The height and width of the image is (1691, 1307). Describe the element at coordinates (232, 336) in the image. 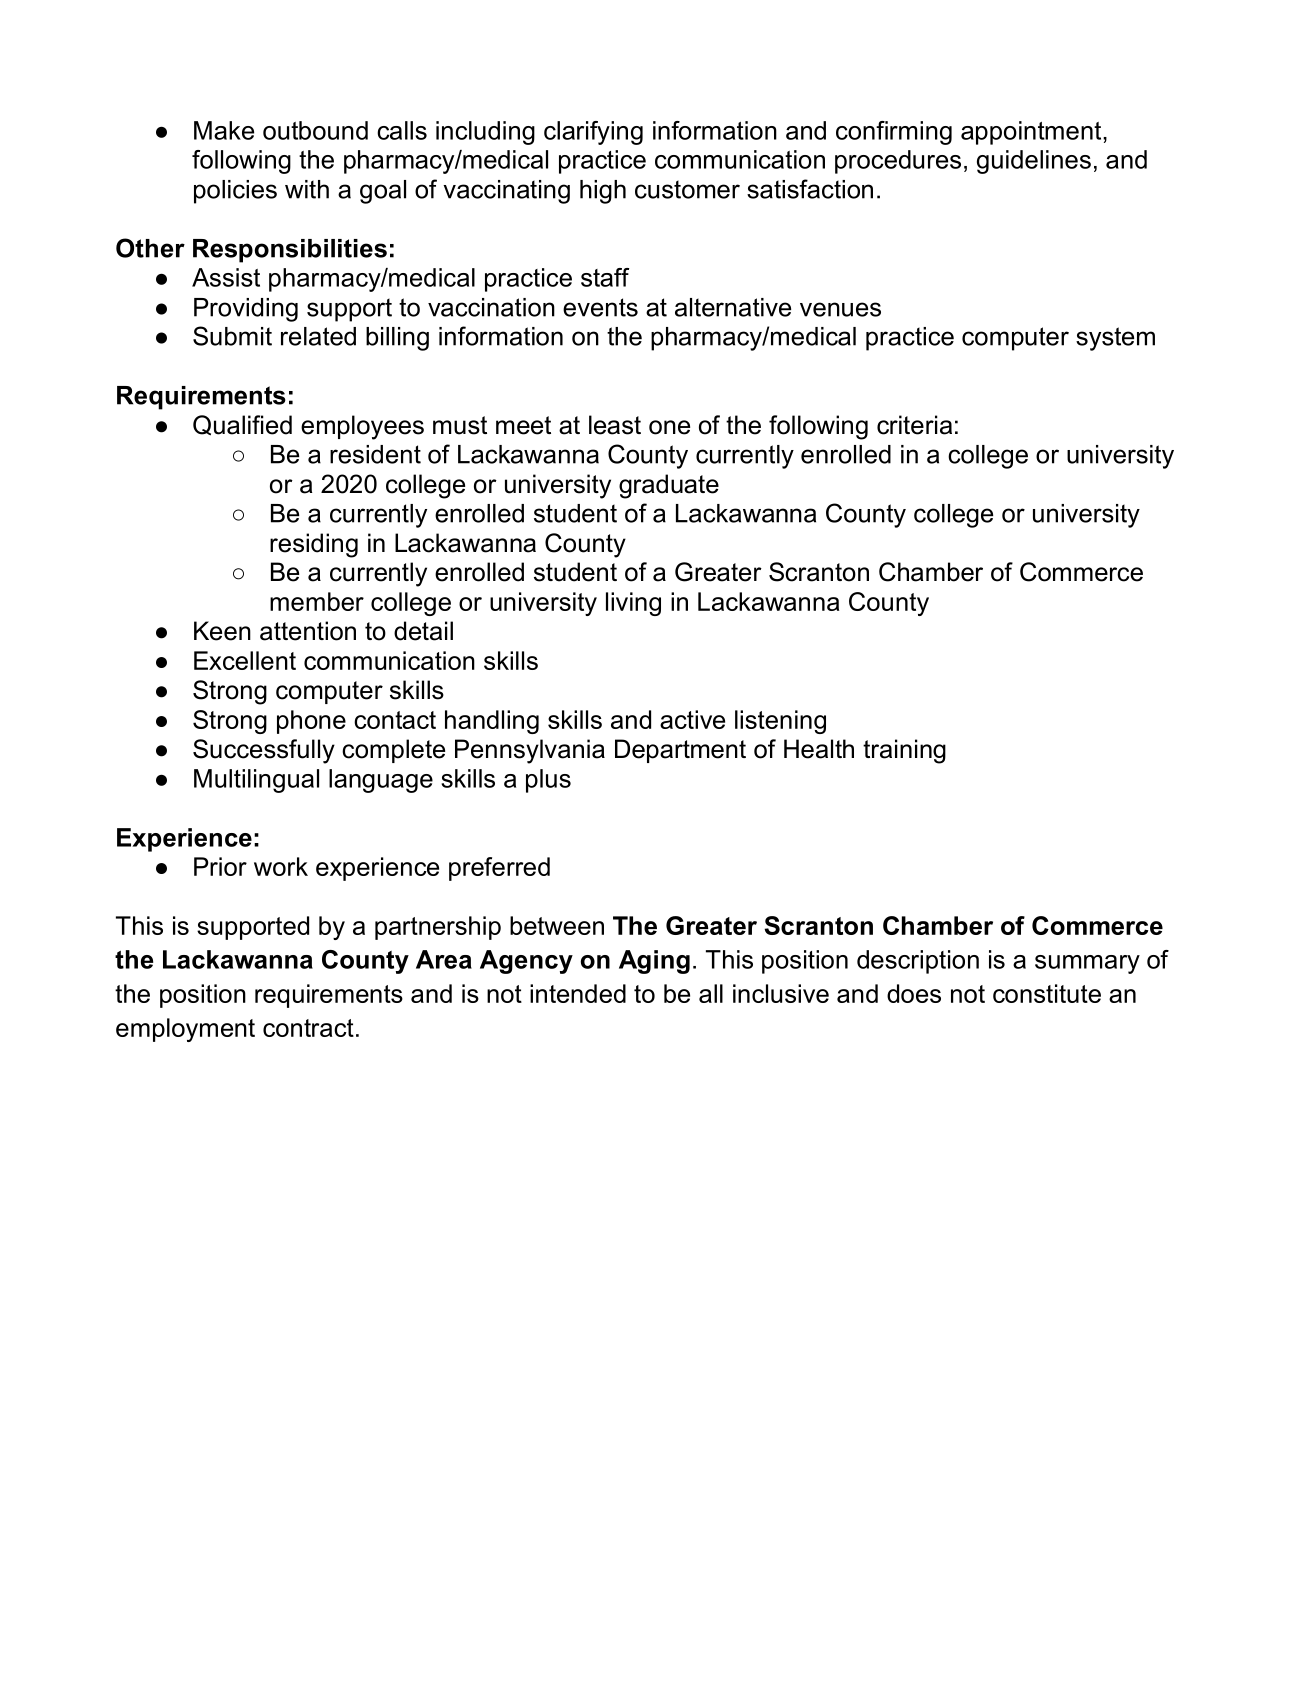

I see `Submit` at that location.
